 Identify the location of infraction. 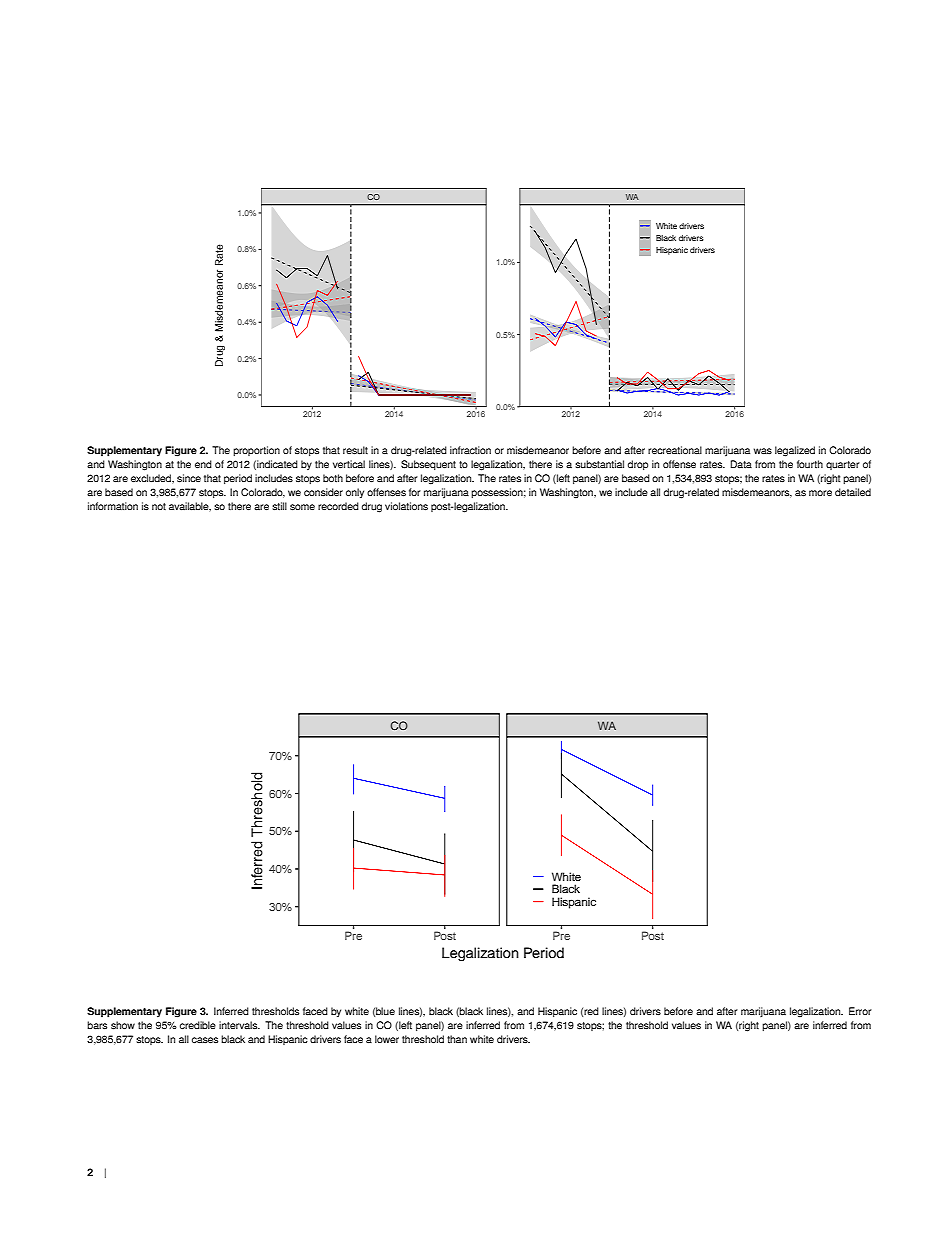
(470, 450).
